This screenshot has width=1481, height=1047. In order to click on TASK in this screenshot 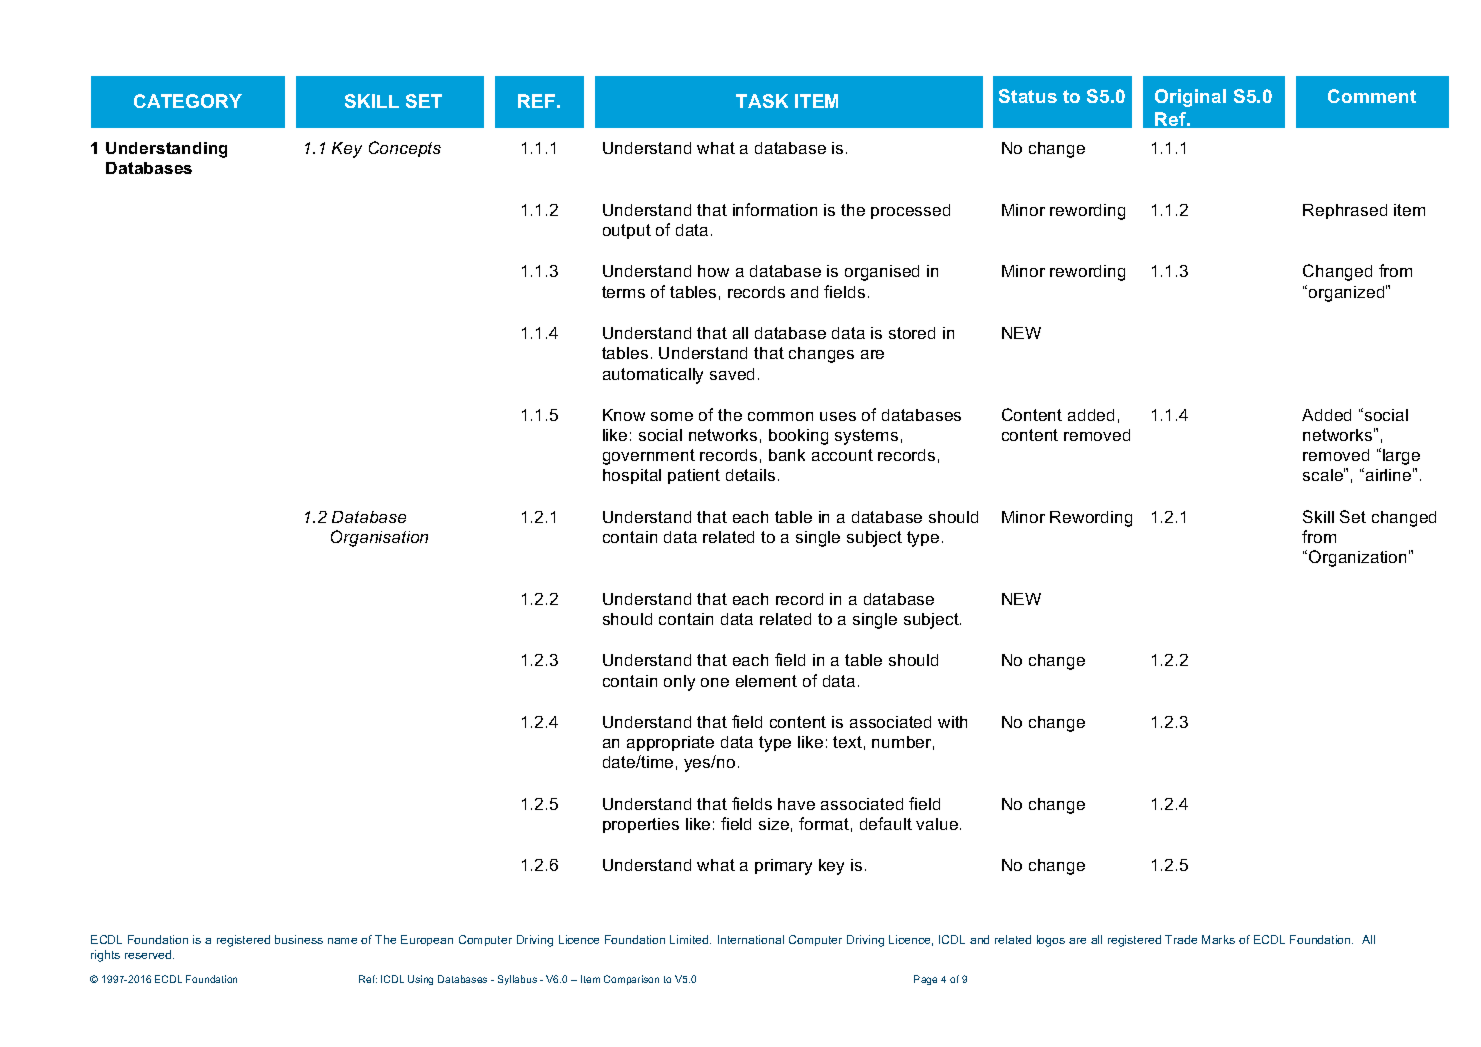, I will do `click(762, 101)`.
